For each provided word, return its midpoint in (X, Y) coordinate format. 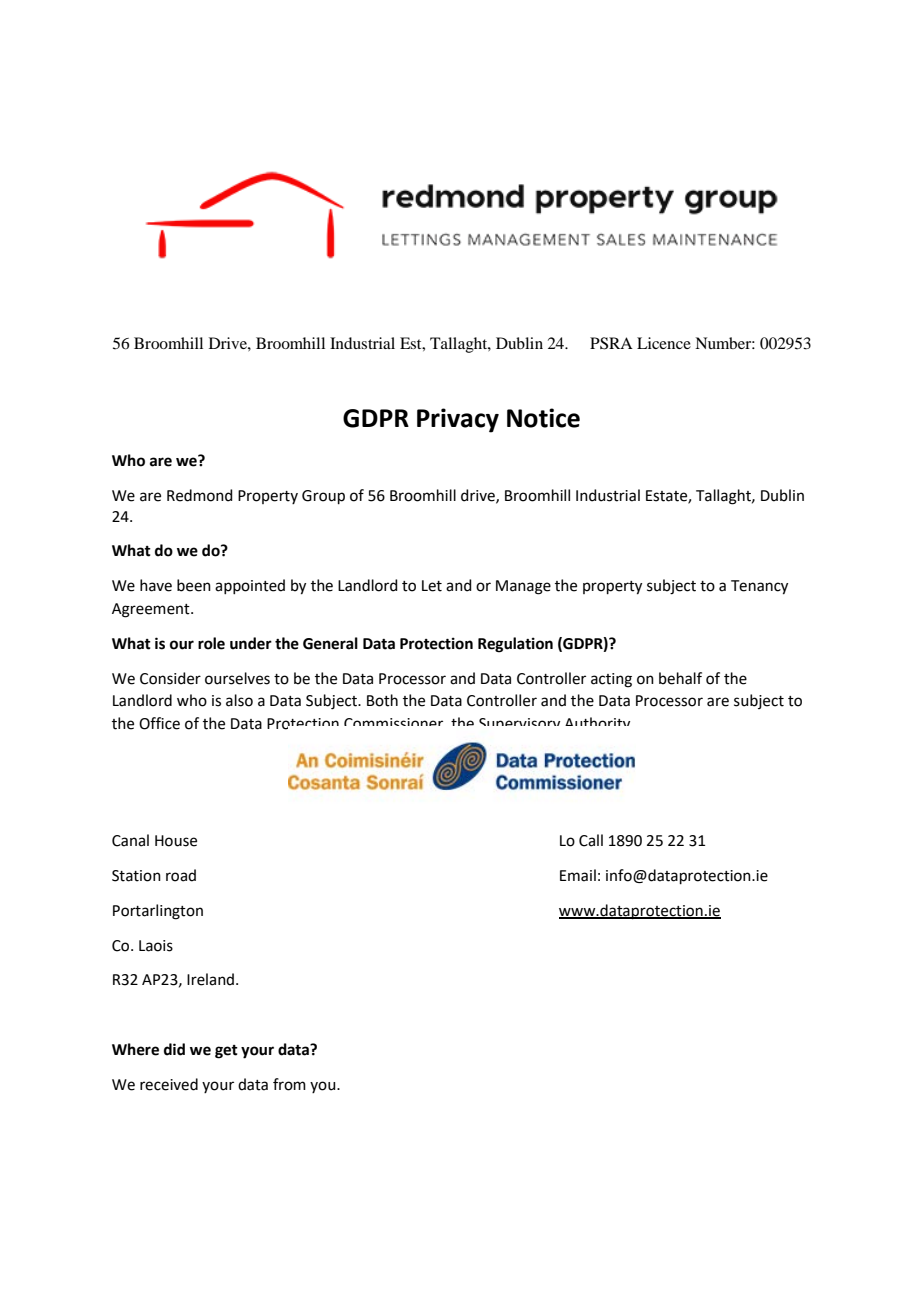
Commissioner (393, 722)
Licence (664, 343)
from (289, 1084)
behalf (680, 678)
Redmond (200, 495)
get (226, 1052)
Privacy (458, 420)
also (239, 700)
